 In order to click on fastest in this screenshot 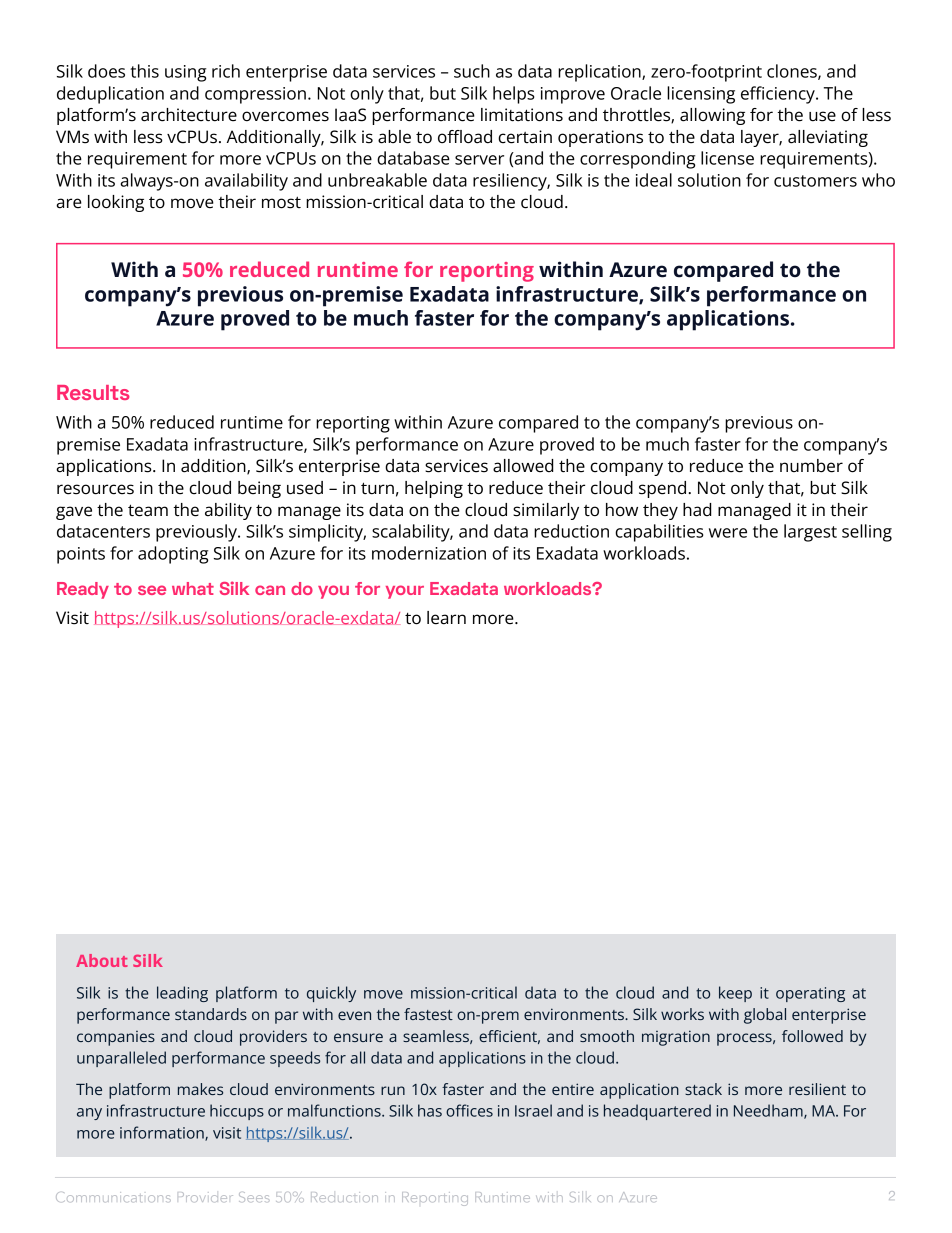, I will do `click(428, 1014)`.
